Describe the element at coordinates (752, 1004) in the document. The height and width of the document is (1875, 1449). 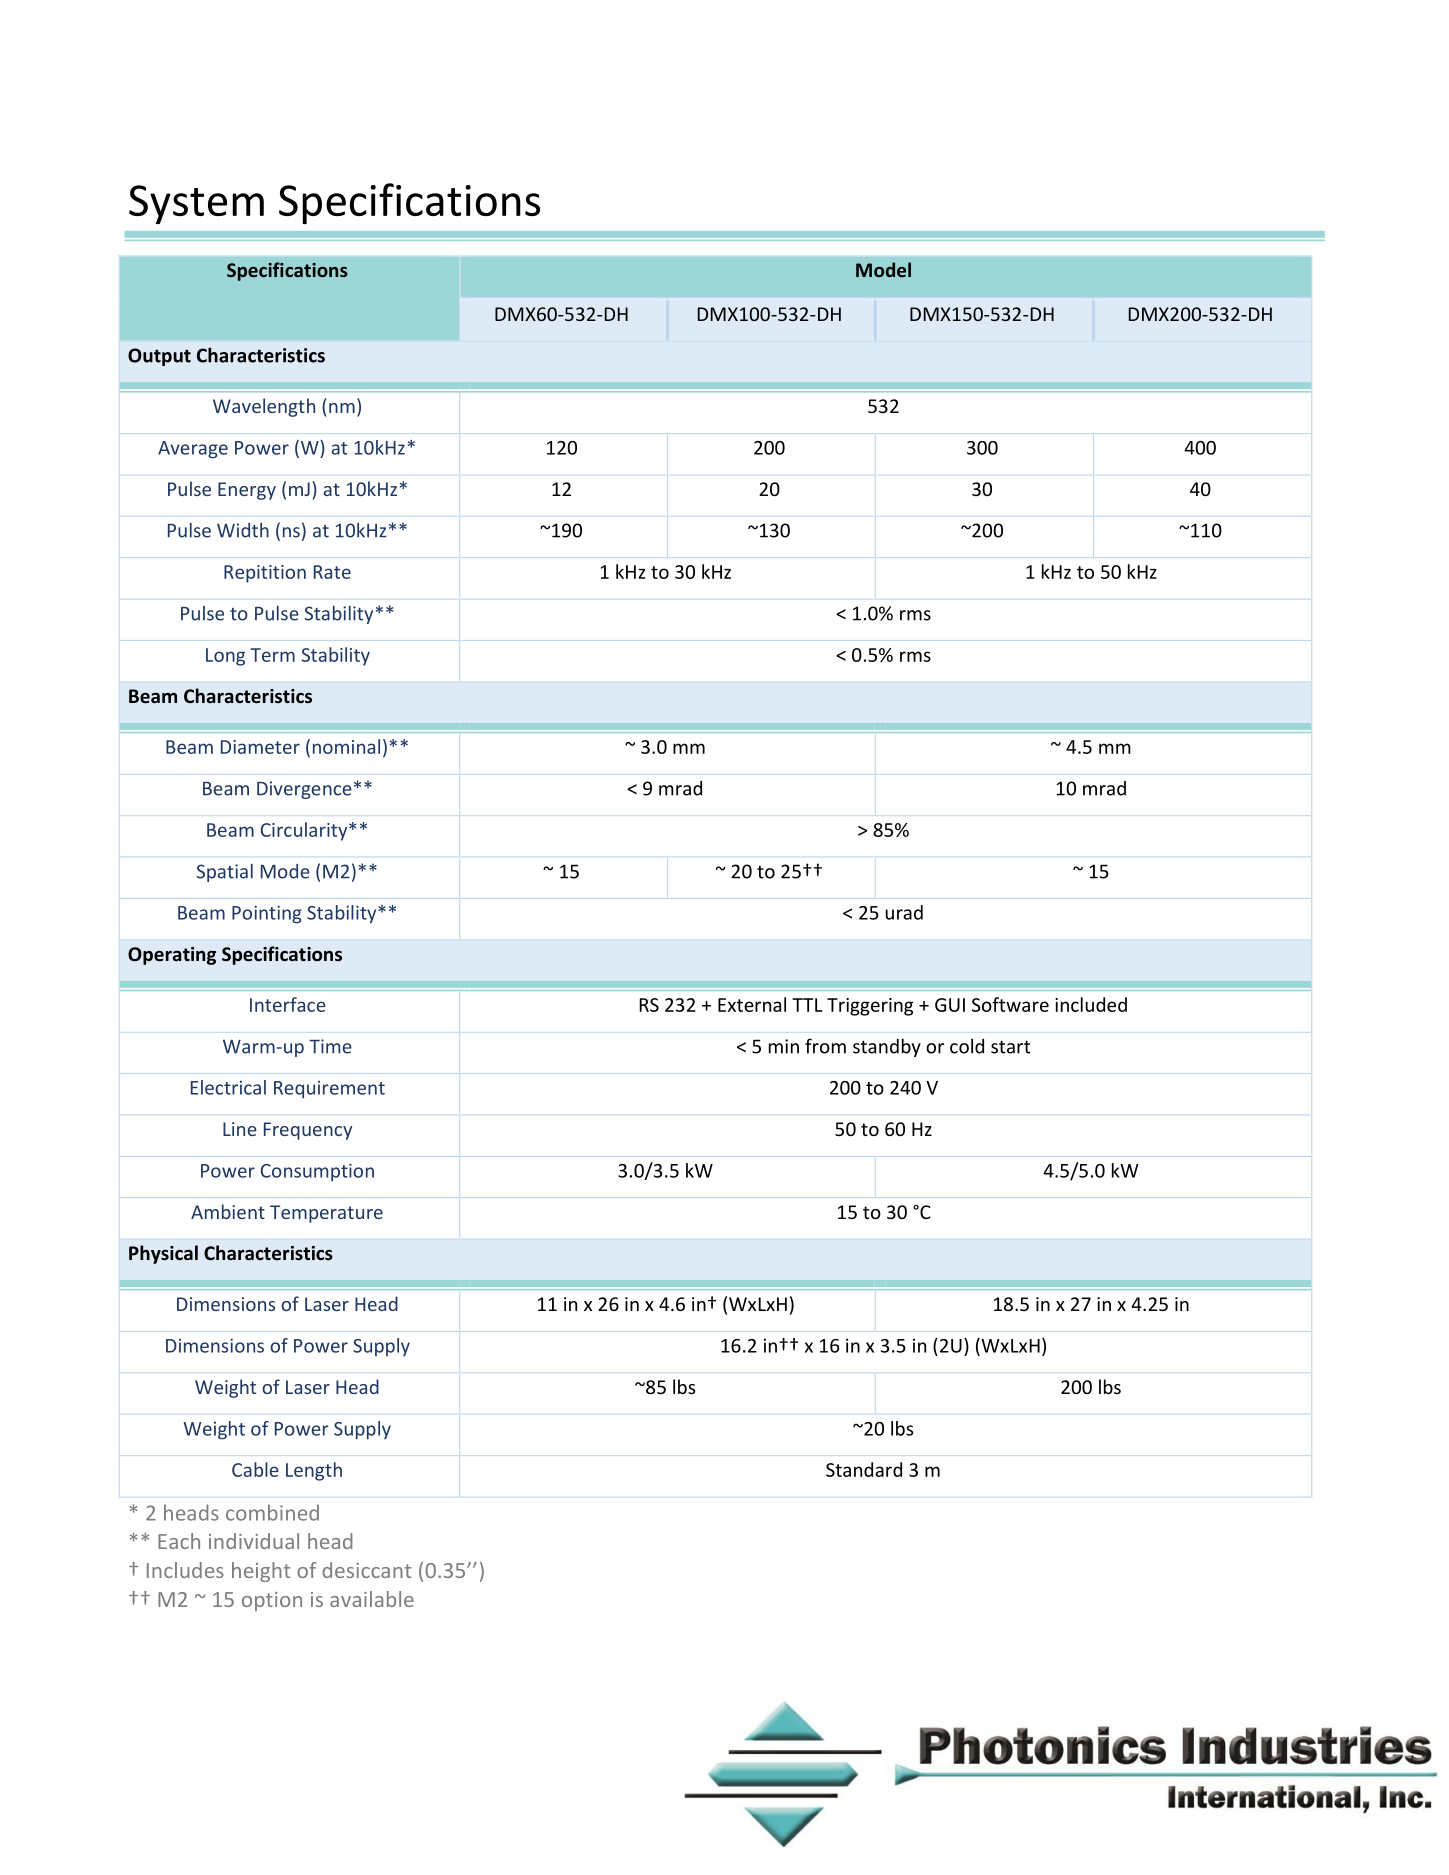
I see `External` at that location.
